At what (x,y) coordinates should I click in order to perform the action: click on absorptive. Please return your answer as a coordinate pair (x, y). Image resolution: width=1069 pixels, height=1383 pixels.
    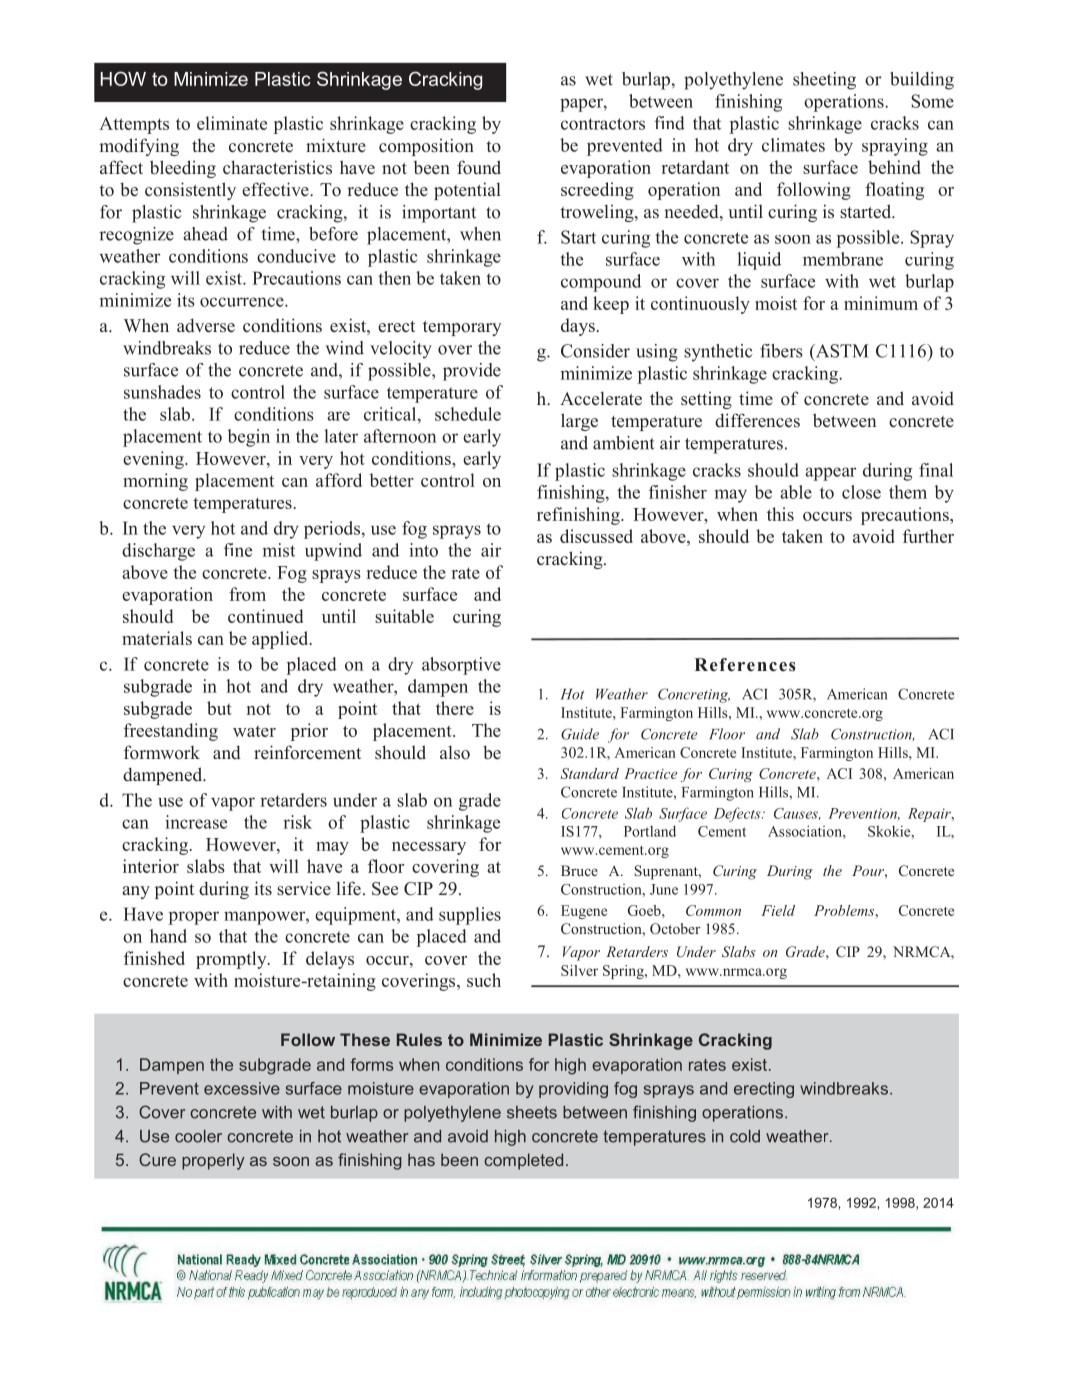
    Looking at the image, I should click on (461, 666).
